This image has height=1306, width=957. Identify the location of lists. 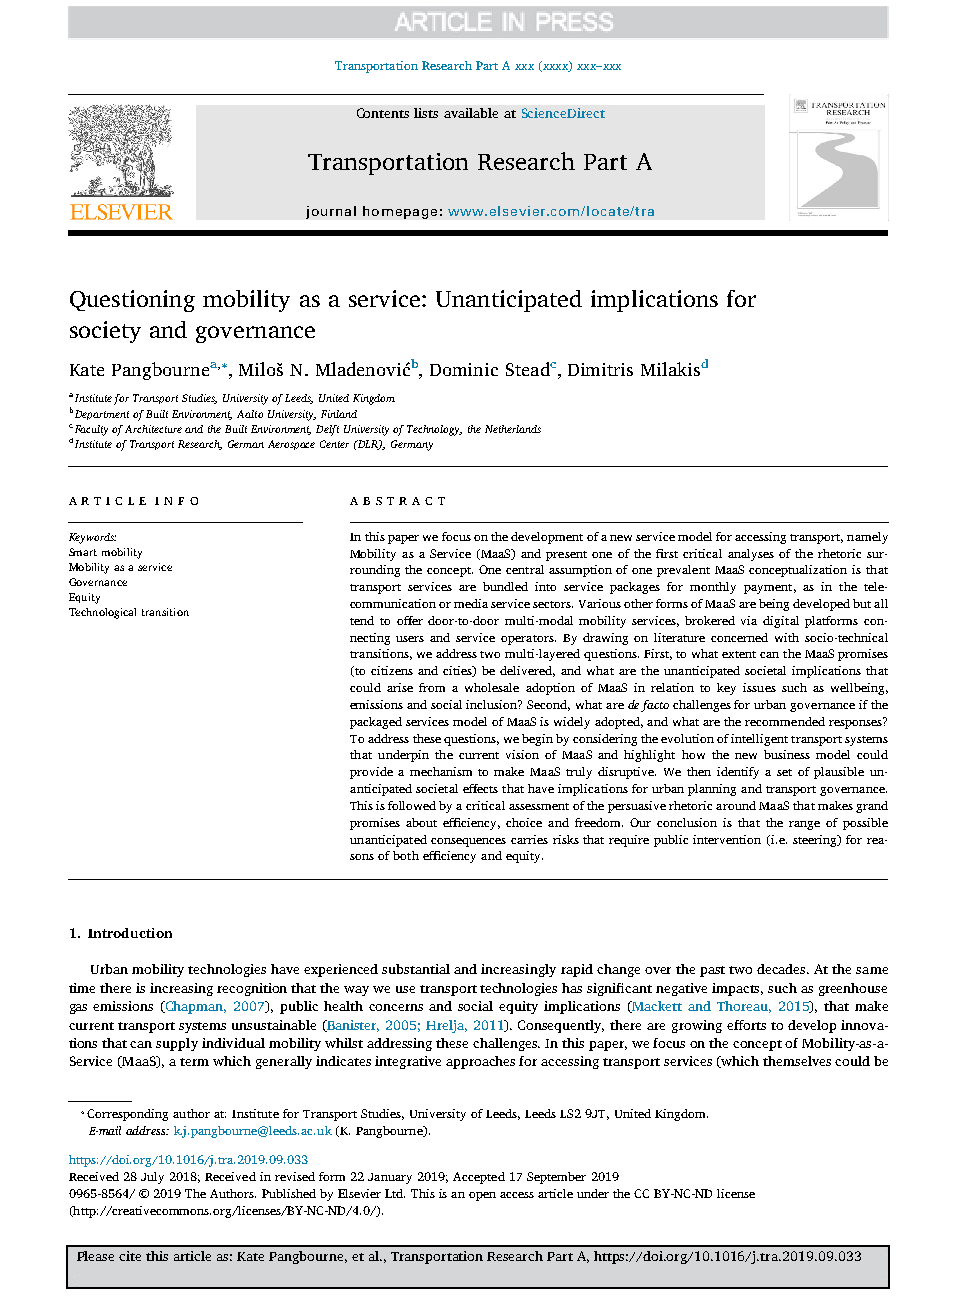
(426, 113).
